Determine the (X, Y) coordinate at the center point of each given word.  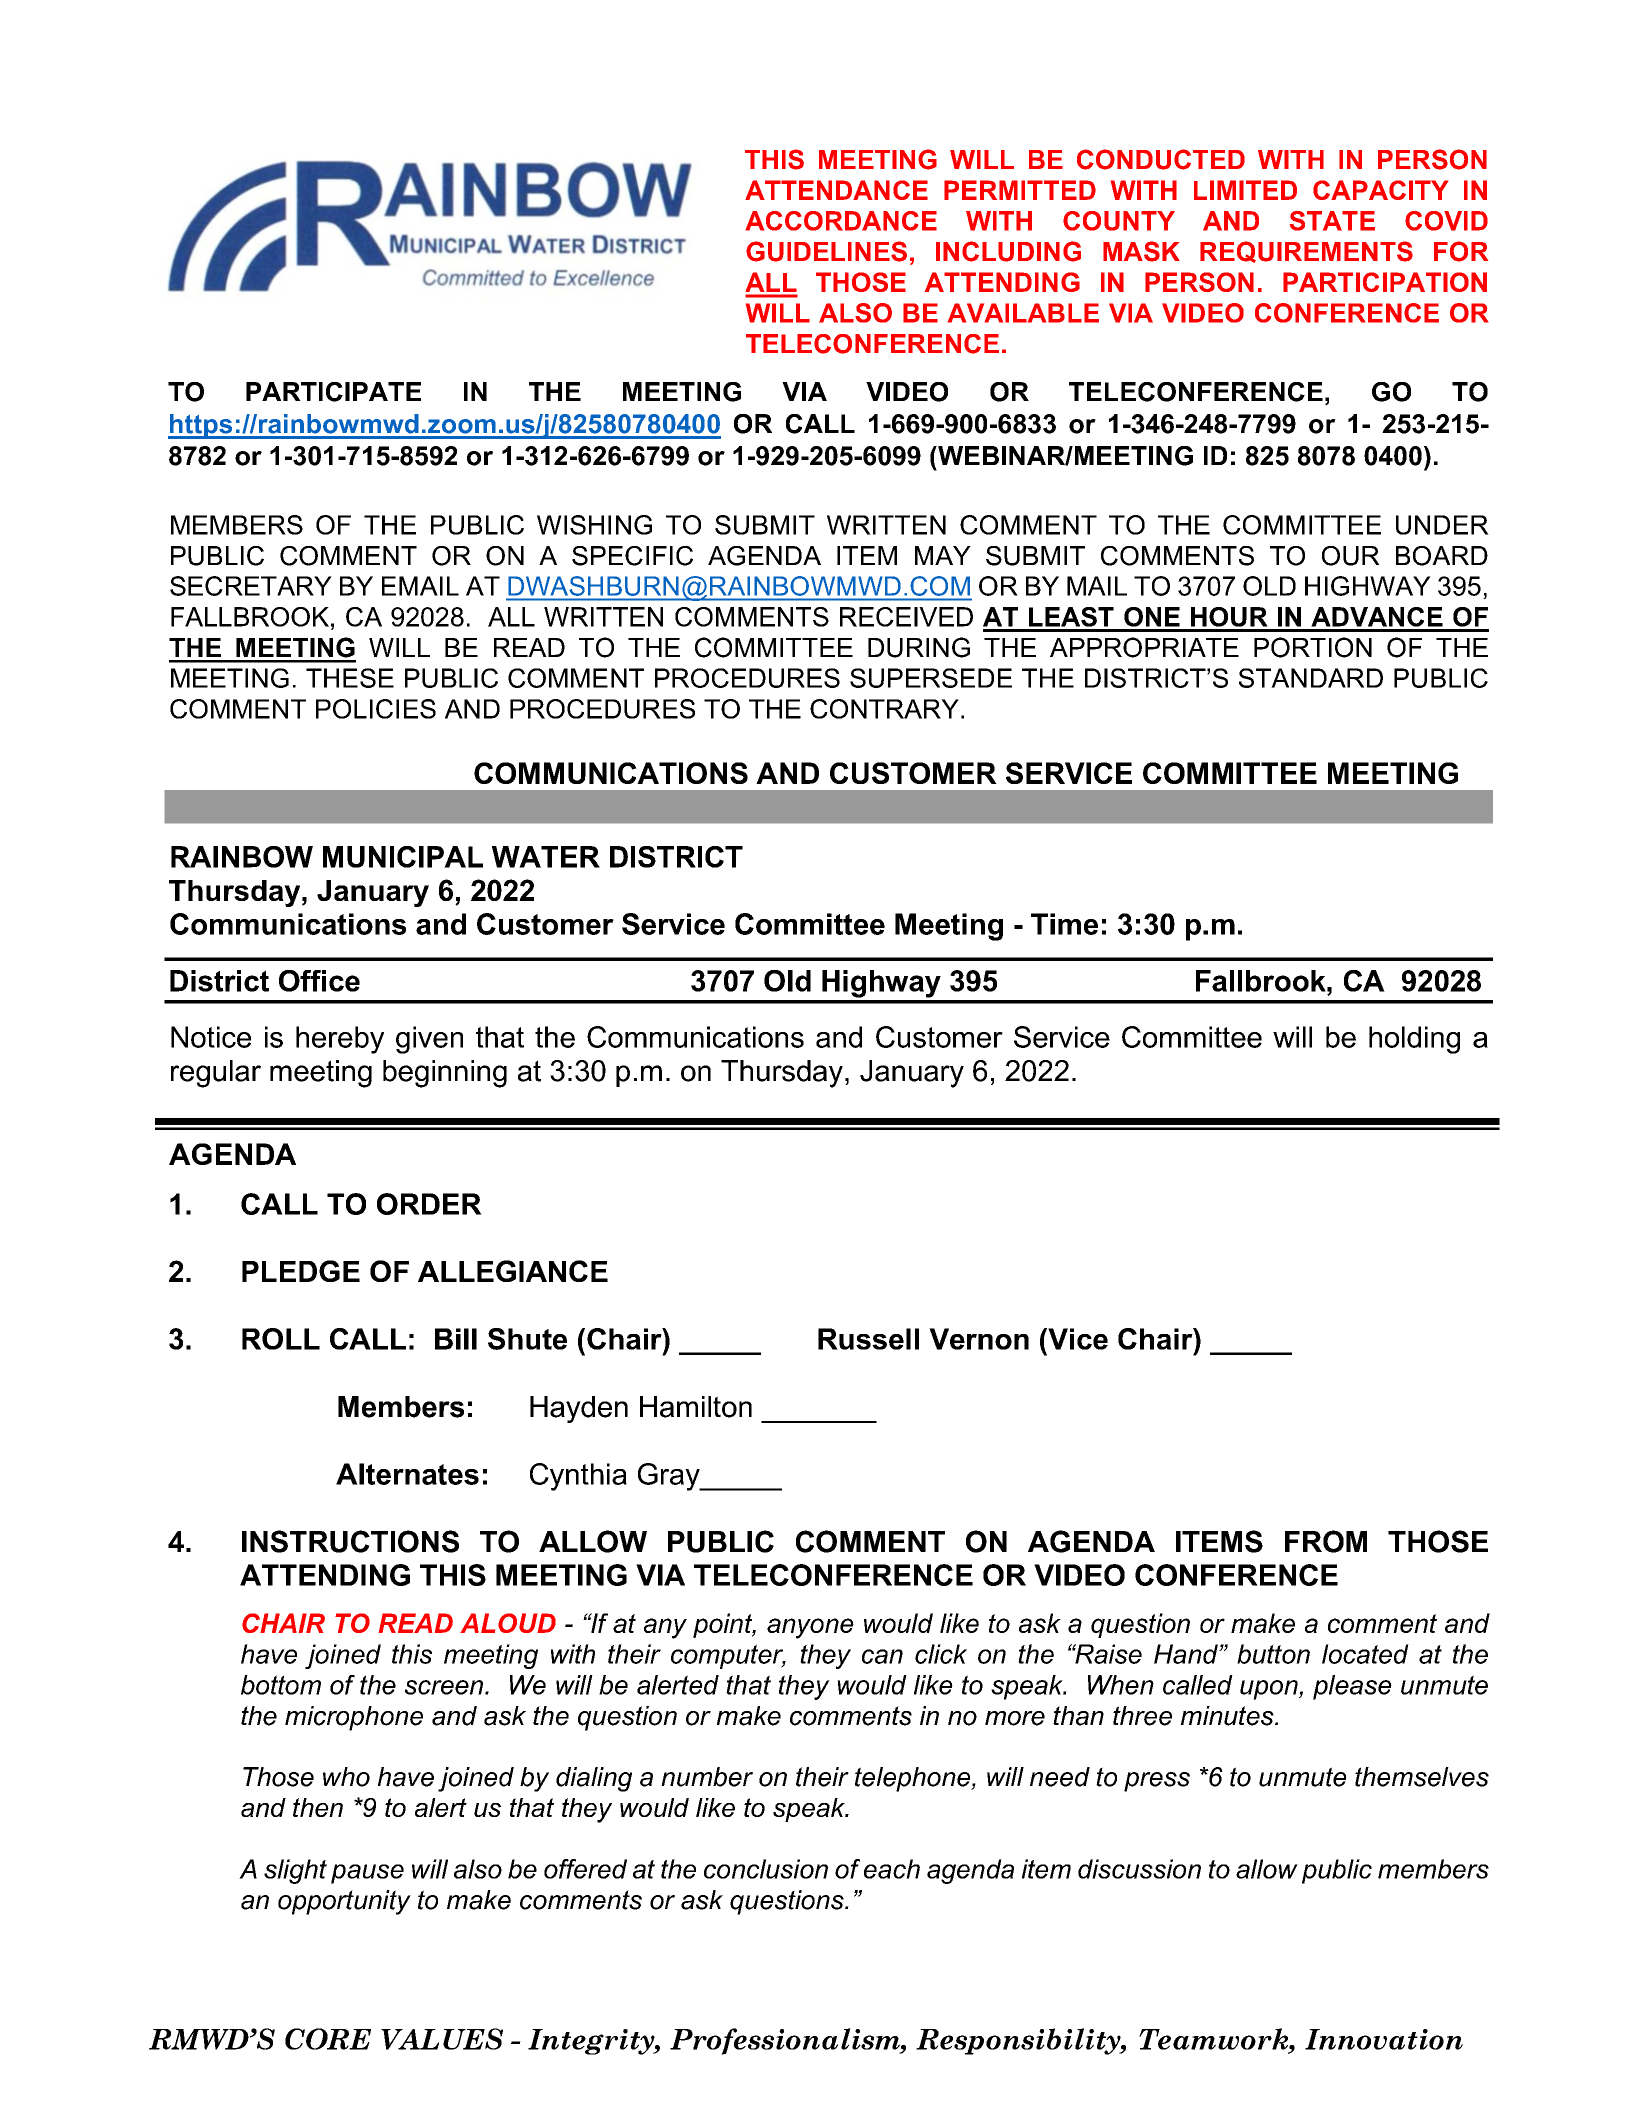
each (892, 1869)
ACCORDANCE (841, 221)
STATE (1332, 221)
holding (1414, 1040)
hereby (340, 1040)
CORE (328, 2039)
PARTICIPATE (333, 392)
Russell (868, 1339)
